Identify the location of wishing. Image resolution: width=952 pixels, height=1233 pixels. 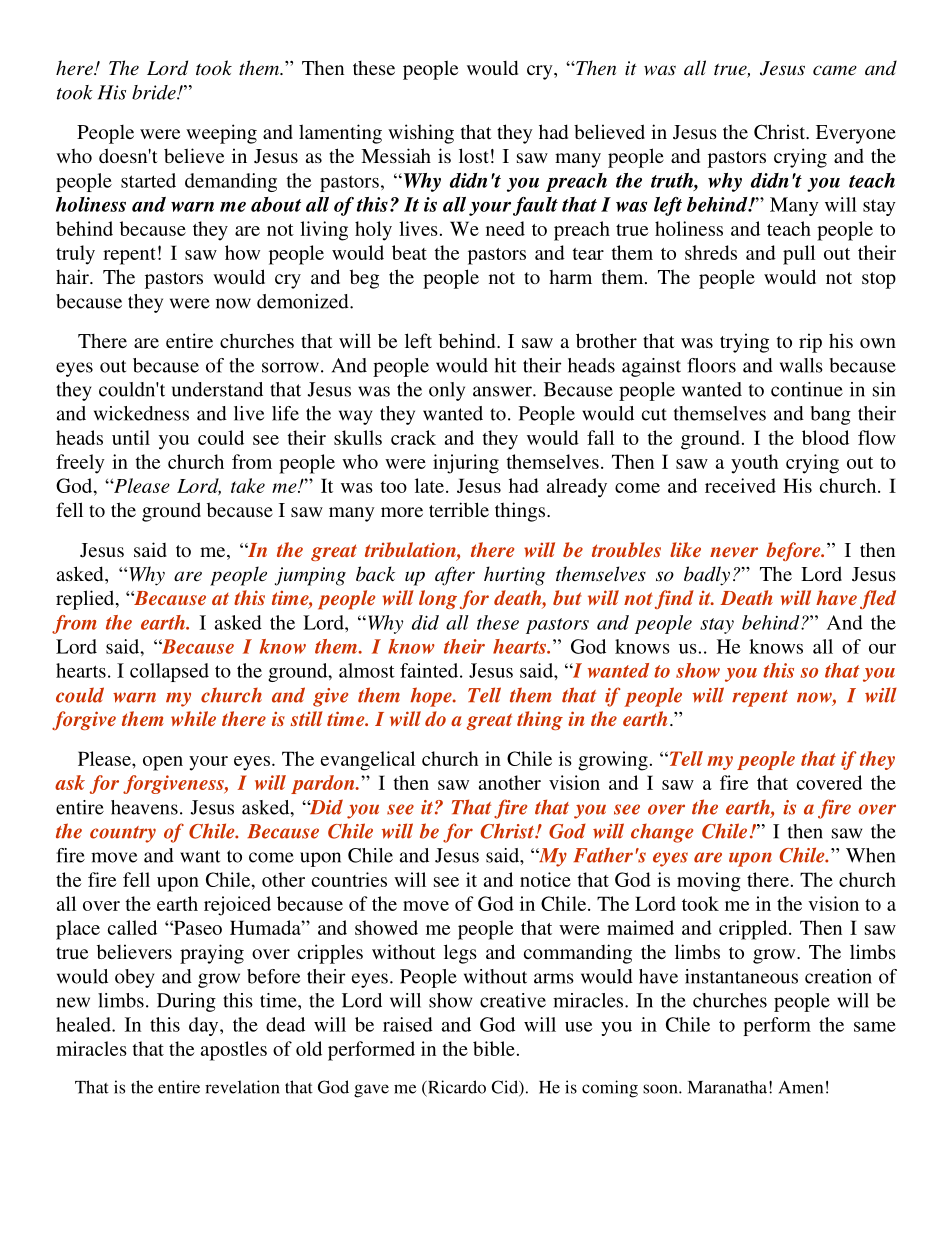
(421, 134).
